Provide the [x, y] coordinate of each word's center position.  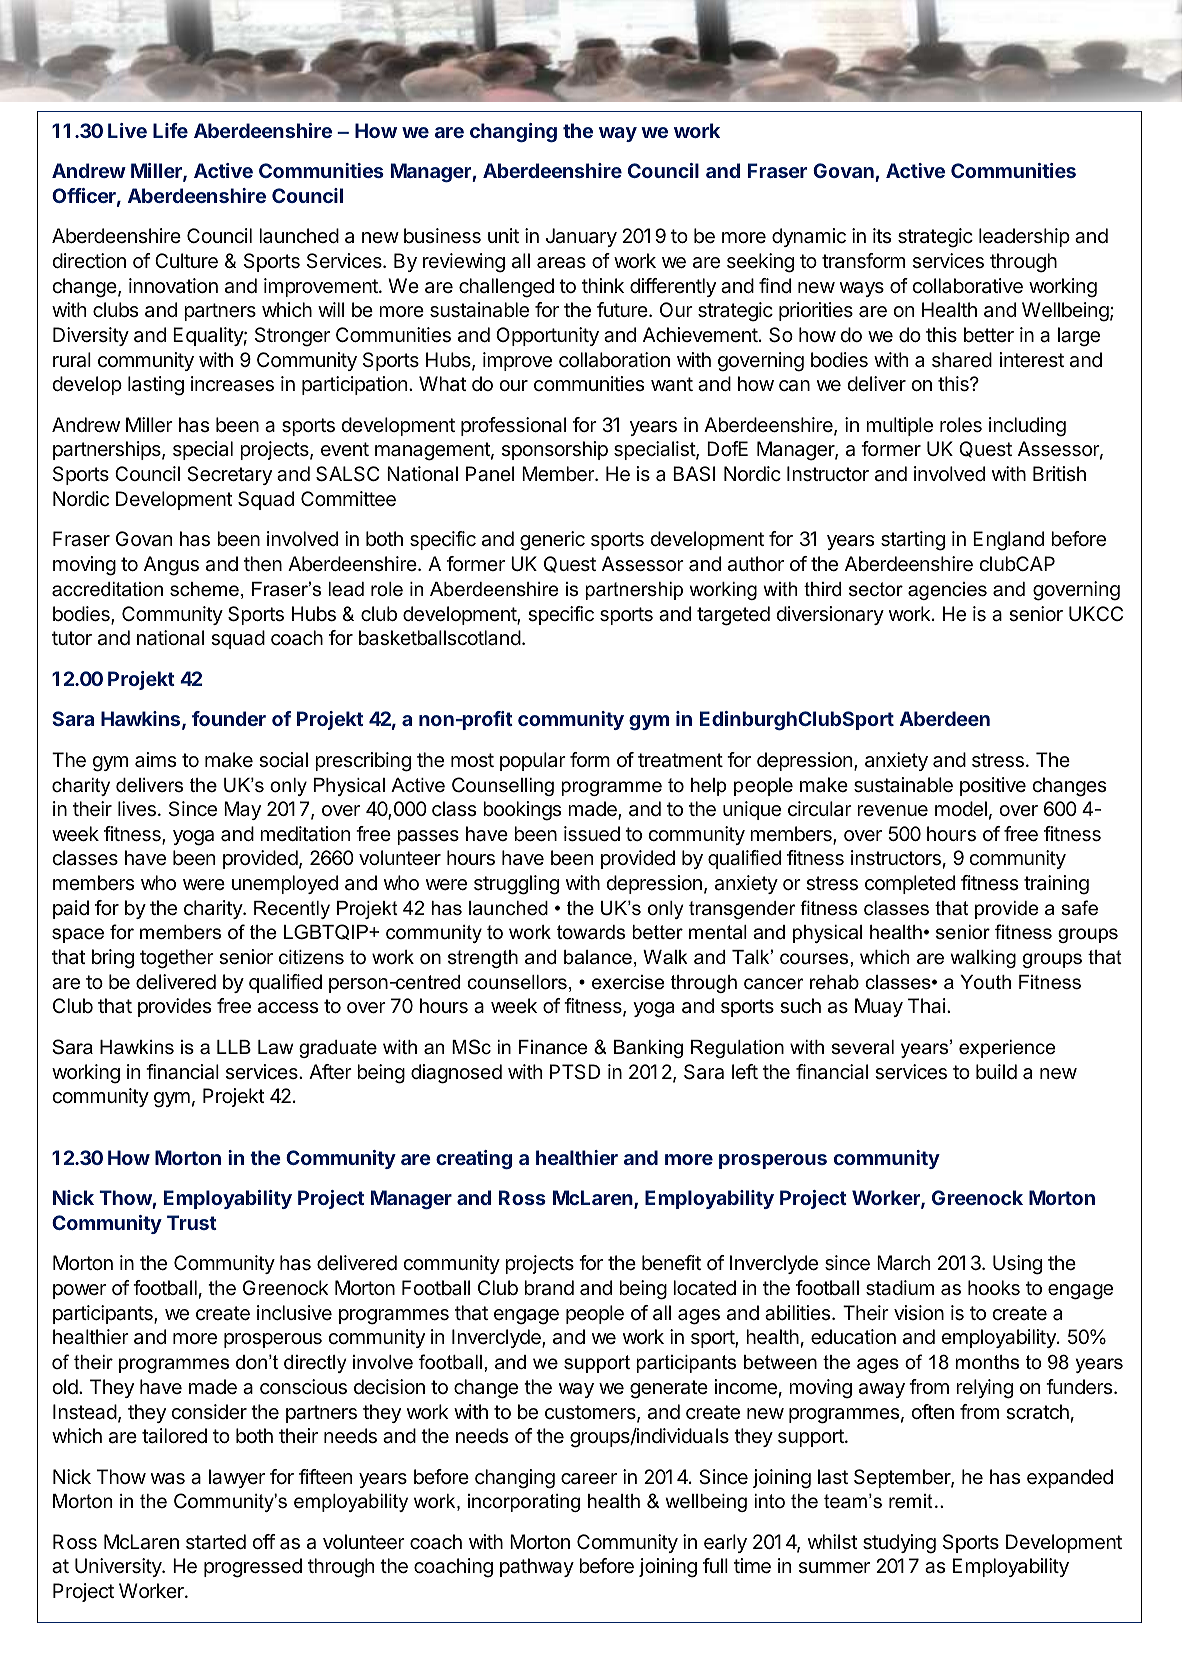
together [177, 959]
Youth [985, 982]
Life [170, 130]
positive [993, 786]
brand [549, 1288]
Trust [192, 1222]
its [882, 235]
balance [598, 957]
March [903, 1263]
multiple [899, 426]
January [581, 237]
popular [533, 761]
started [216, 1542]
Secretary [229, 475]
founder [229, 718]
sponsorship [555, 450]
